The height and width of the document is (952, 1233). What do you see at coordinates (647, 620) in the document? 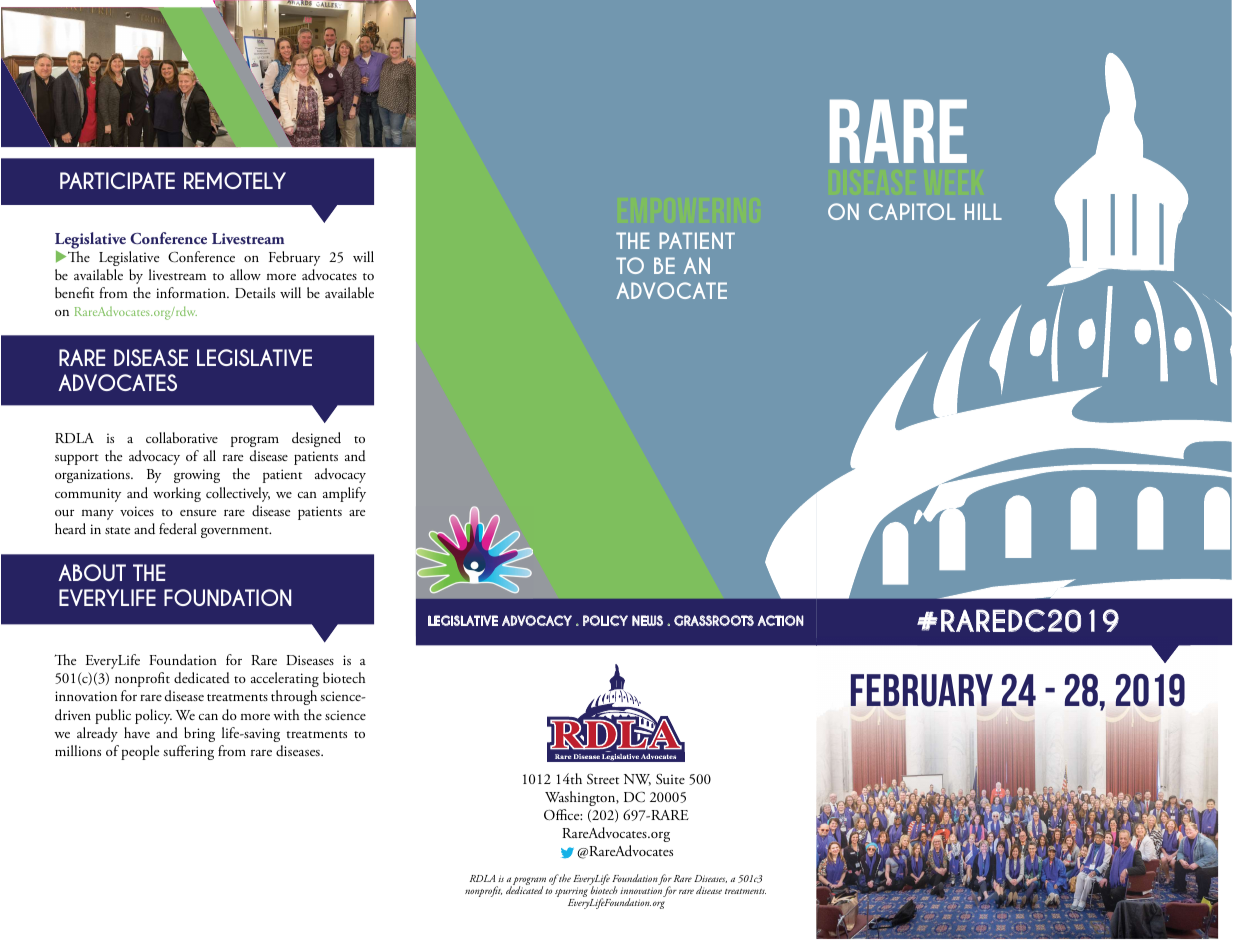
I see `NEWS` at bounding box center [647, 620].
